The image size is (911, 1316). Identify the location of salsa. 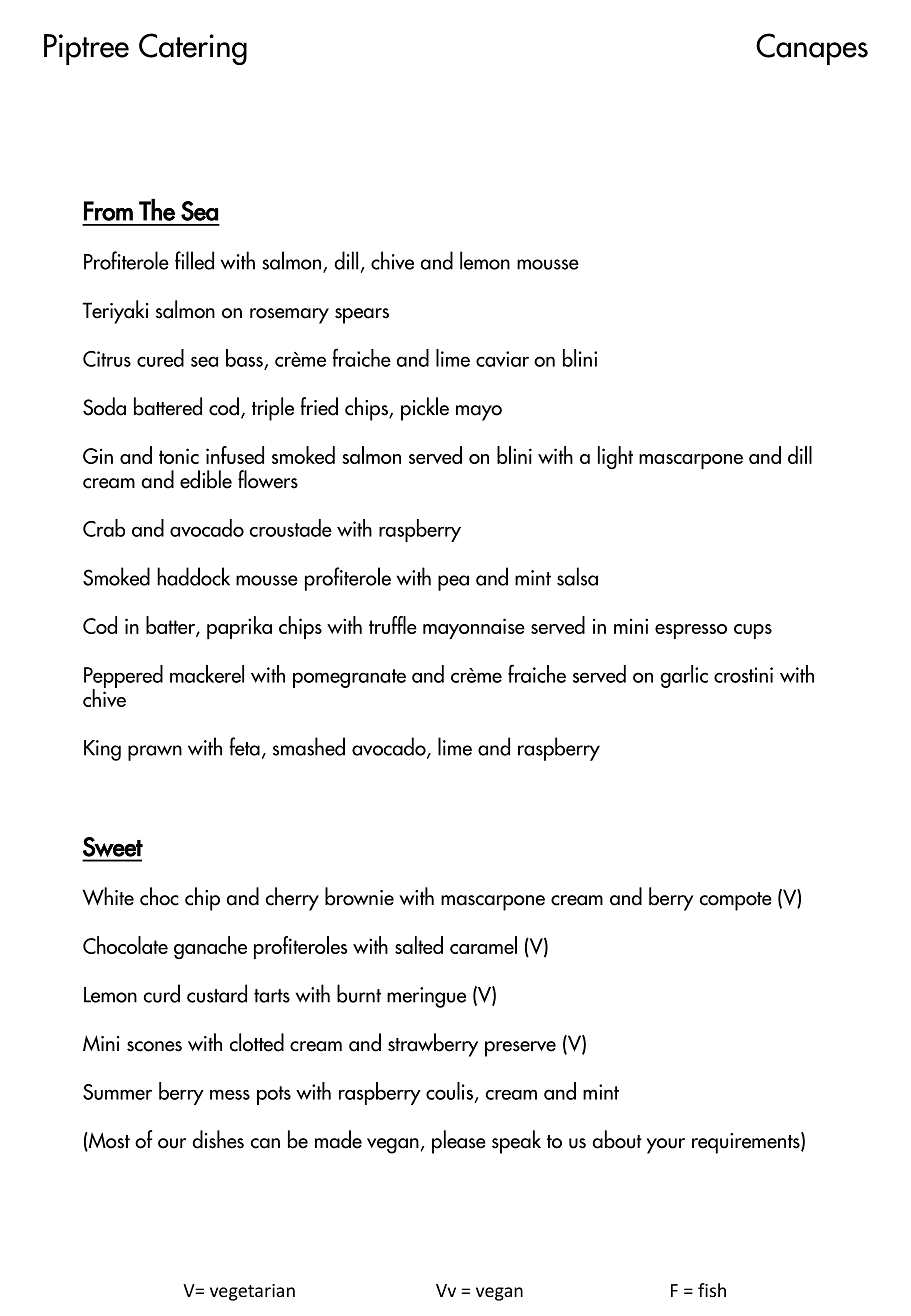
(577, 576).
